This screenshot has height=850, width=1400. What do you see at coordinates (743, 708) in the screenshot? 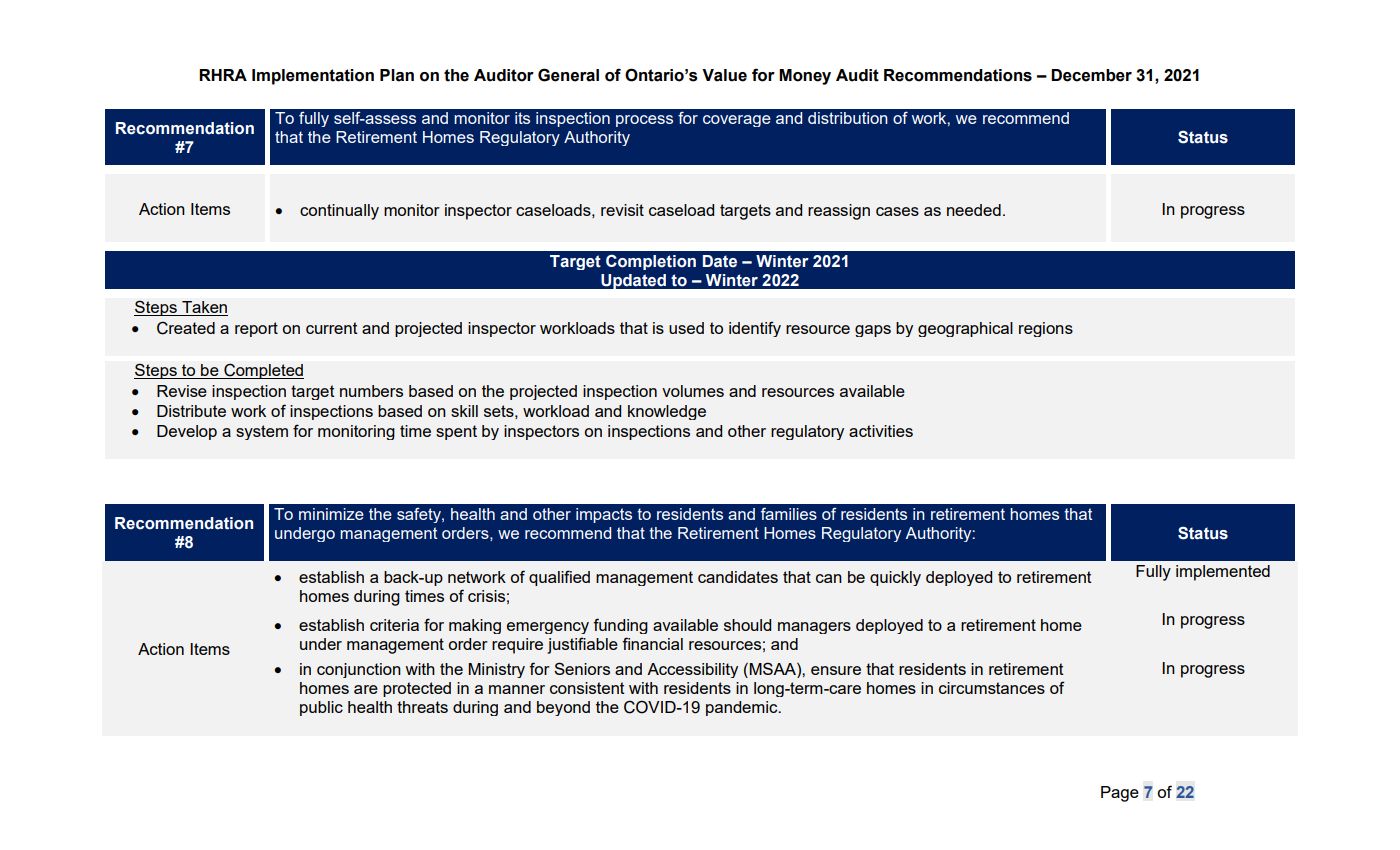
I see `pandemic` at bounding box center [743, 708].
